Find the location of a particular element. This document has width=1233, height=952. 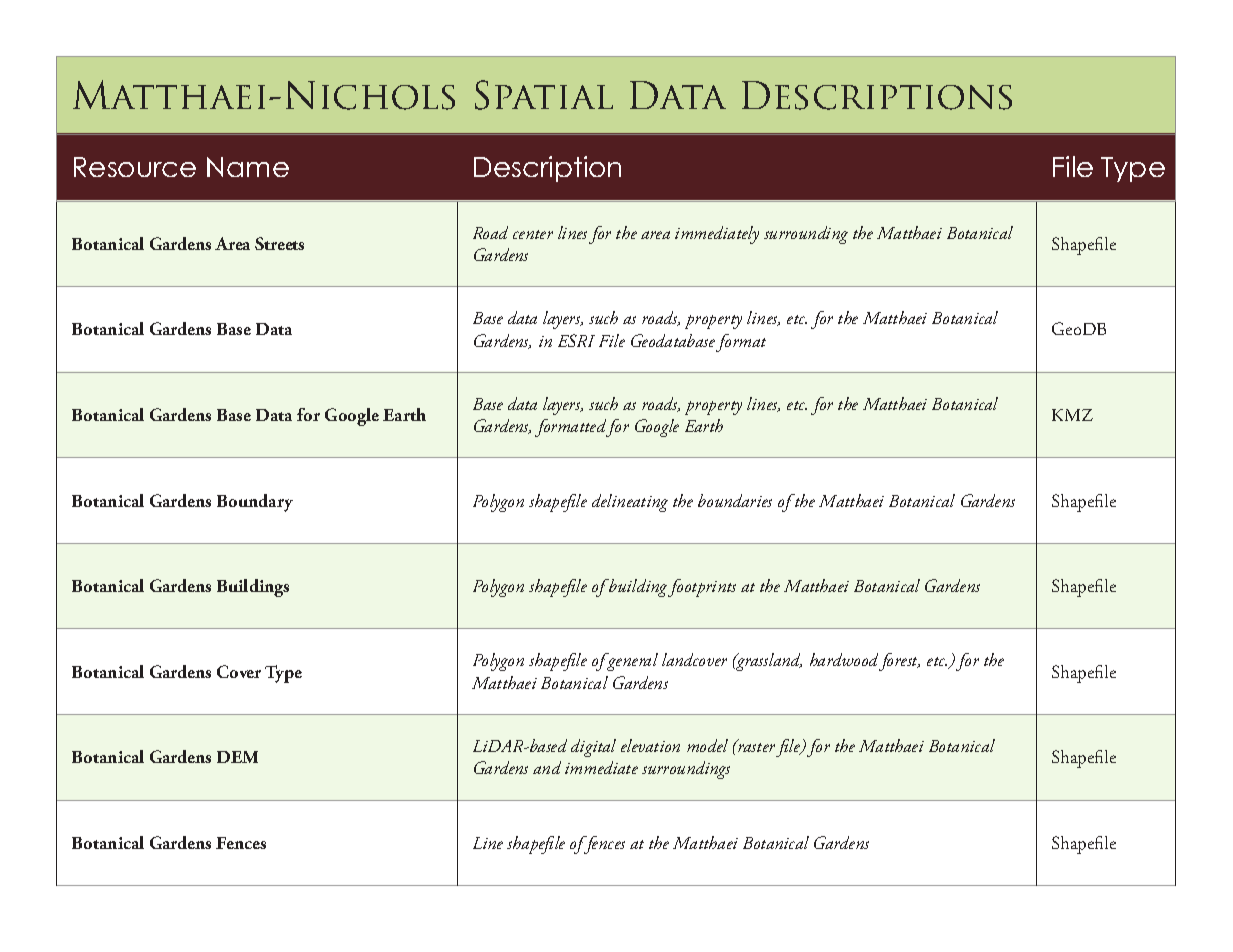

raster is located at coordinates (755, 746).
